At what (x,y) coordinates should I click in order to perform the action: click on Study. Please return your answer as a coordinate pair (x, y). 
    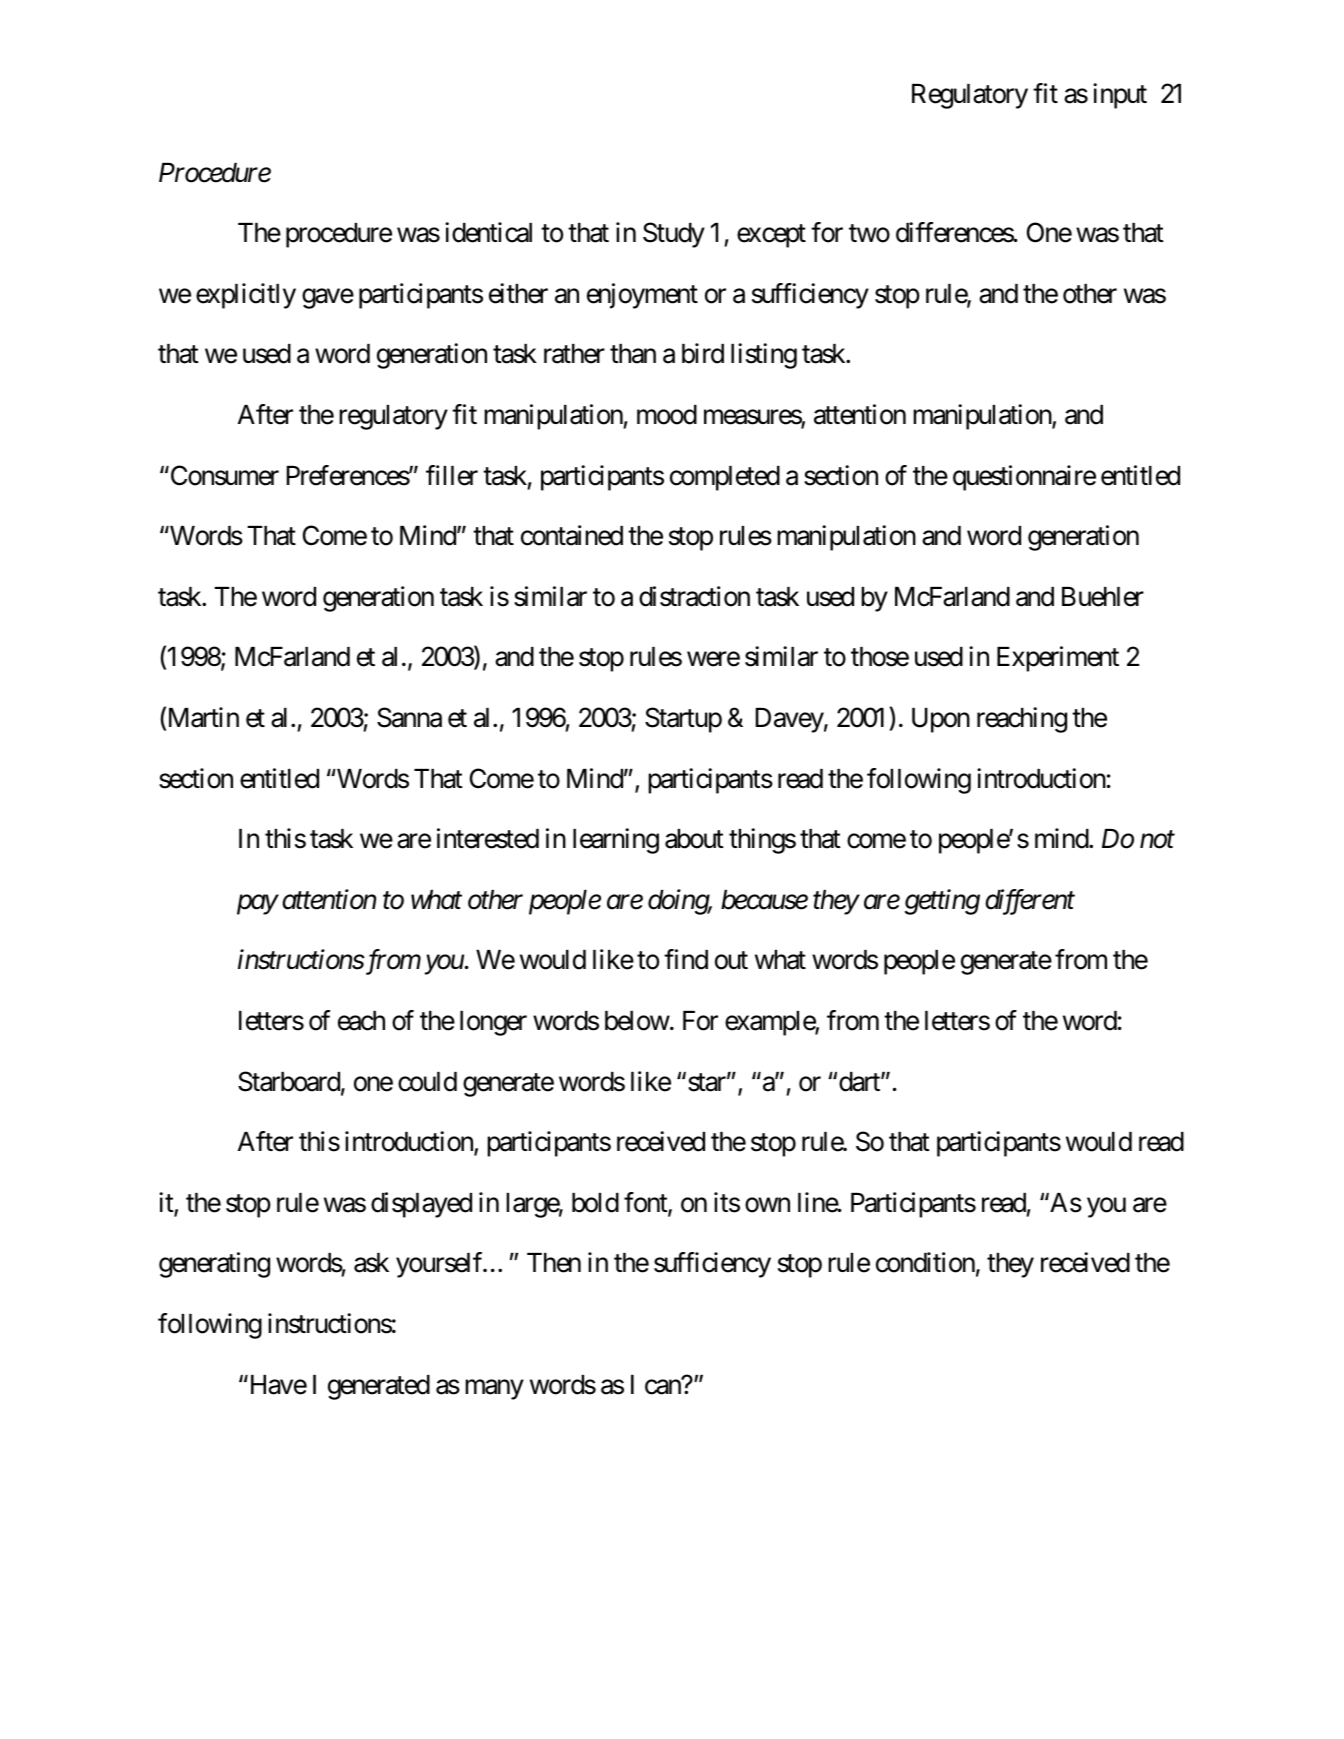
    Looking at the image, I should click on (674, 235).
